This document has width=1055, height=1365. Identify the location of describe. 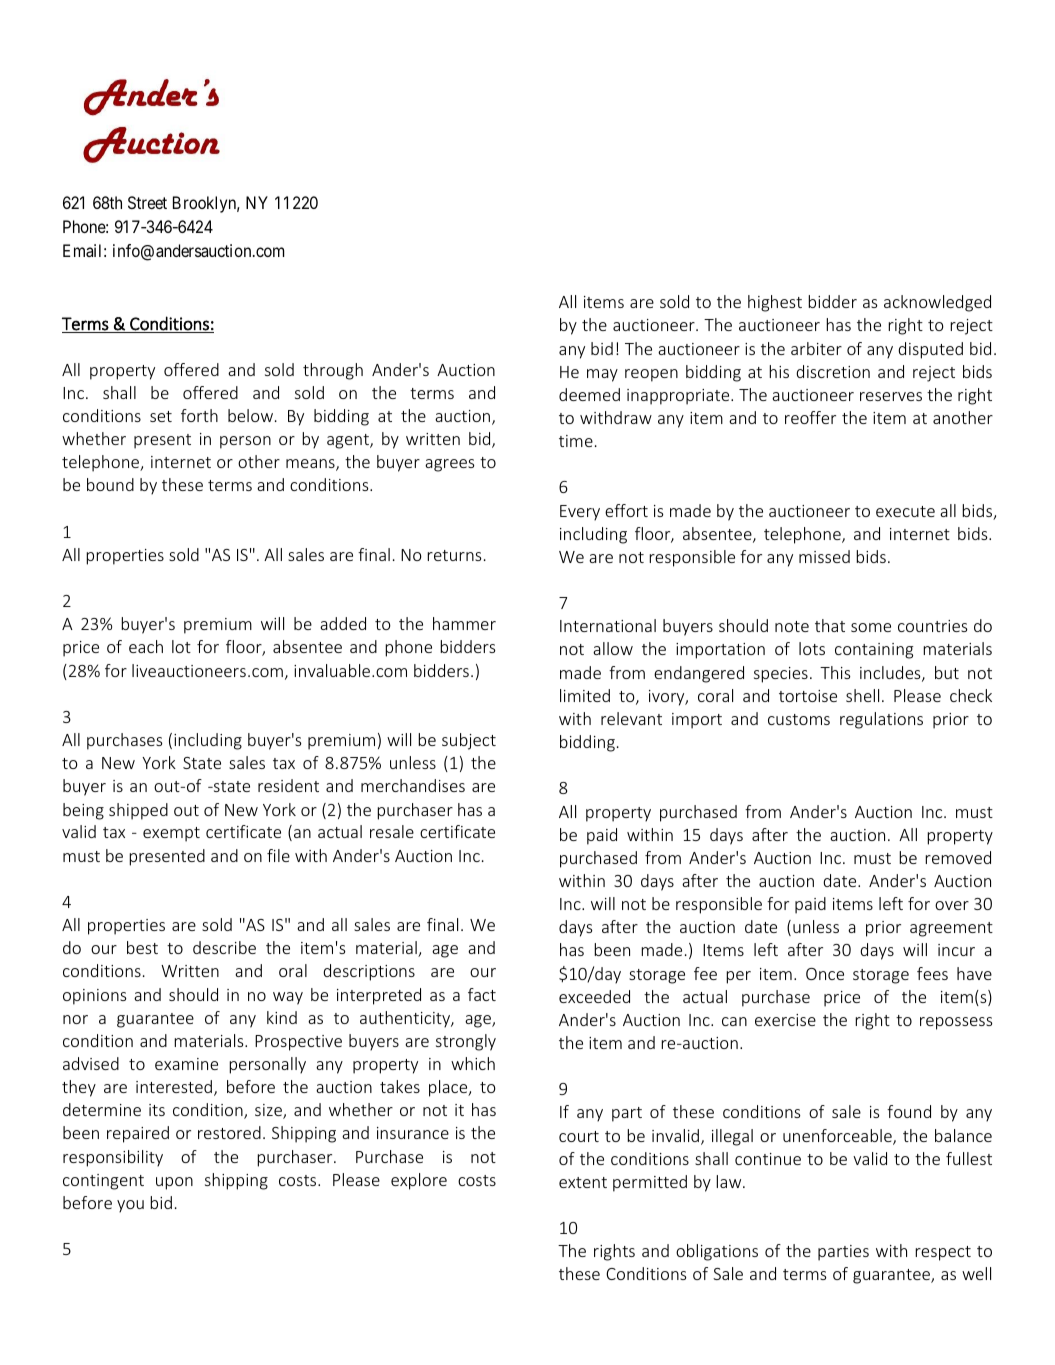
(224, 947).
